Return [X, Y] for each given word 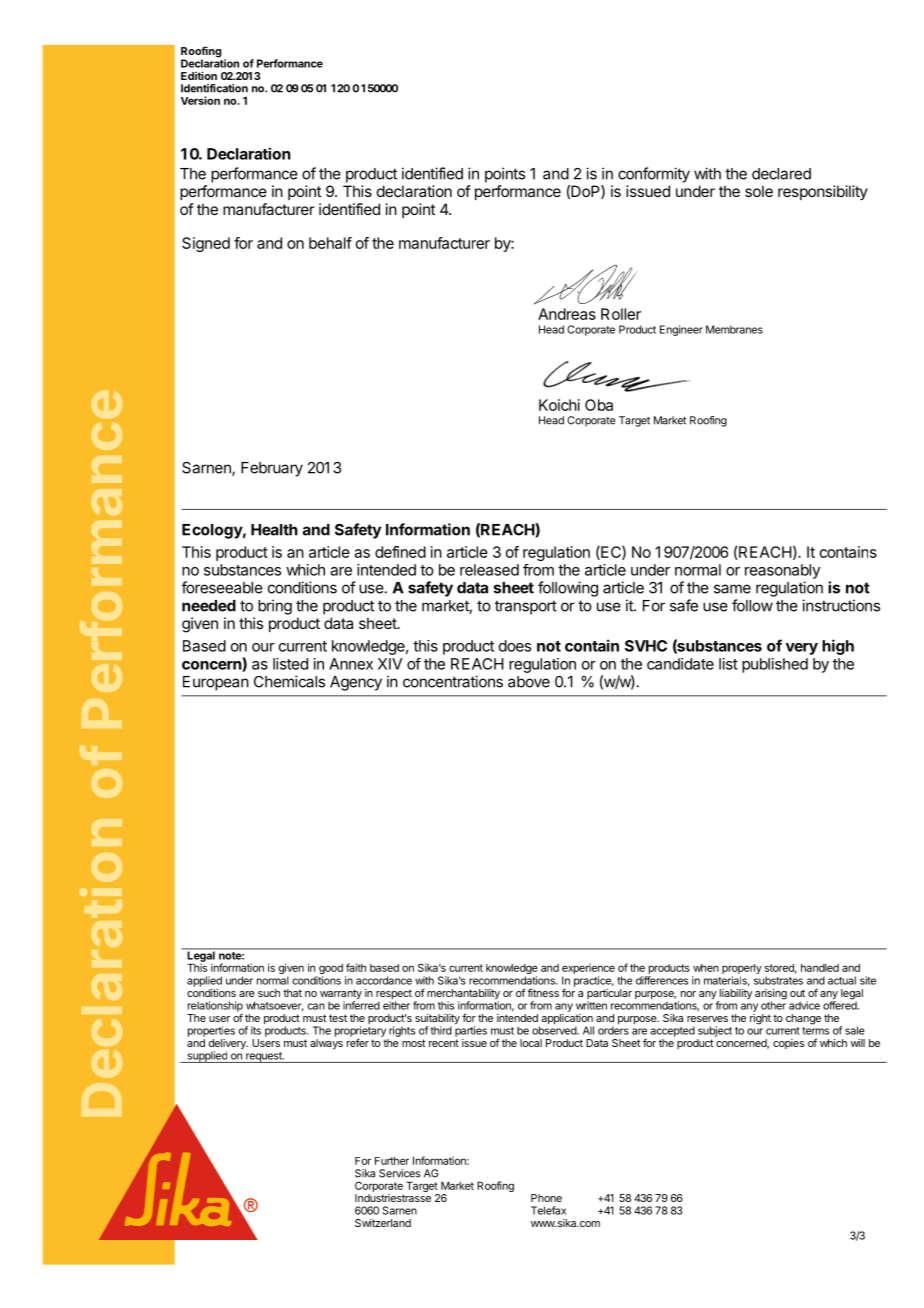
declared [781, 174]
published [775, 665]
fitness [543, 992]
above [529, 682]
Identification [214, 88]
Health [274, 530]
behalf [330, 243]
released [489, 570]
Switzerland [383, 1223]
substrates [778, 980]
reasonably [782, 571]
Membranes [734, 329]
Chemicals [289, 681]
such [269, 993]
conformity [654, 175]
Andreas [567, 314]
